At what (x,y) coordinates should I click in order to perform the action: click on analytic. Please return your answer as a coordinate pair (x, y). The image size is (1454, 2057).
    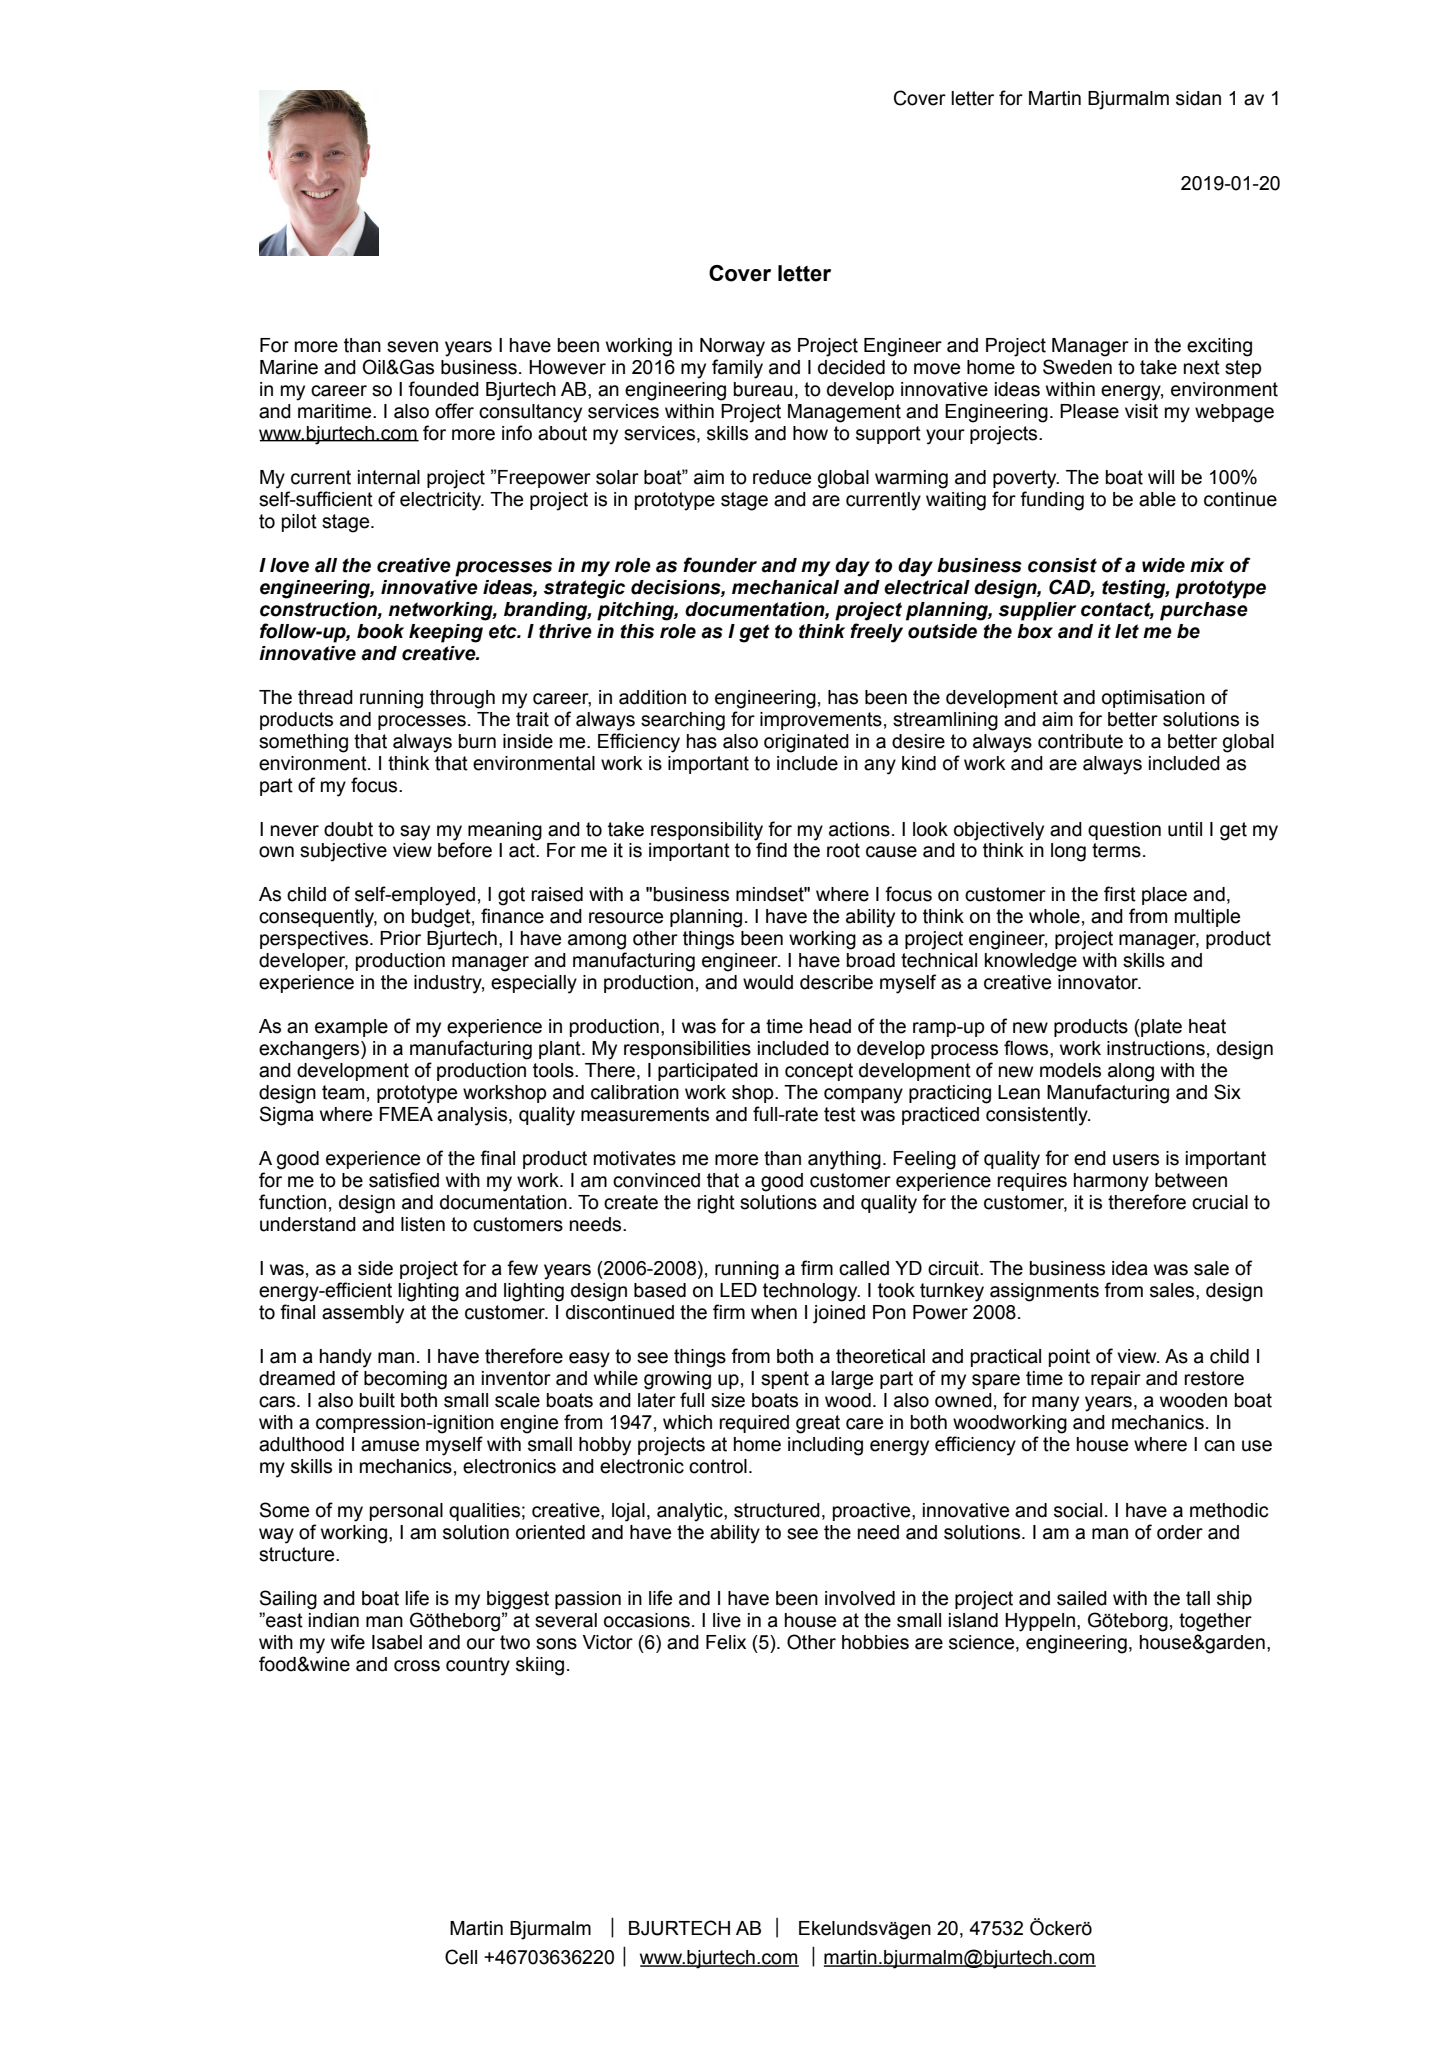
    Looking at the image, I should click on (691, 1512).
